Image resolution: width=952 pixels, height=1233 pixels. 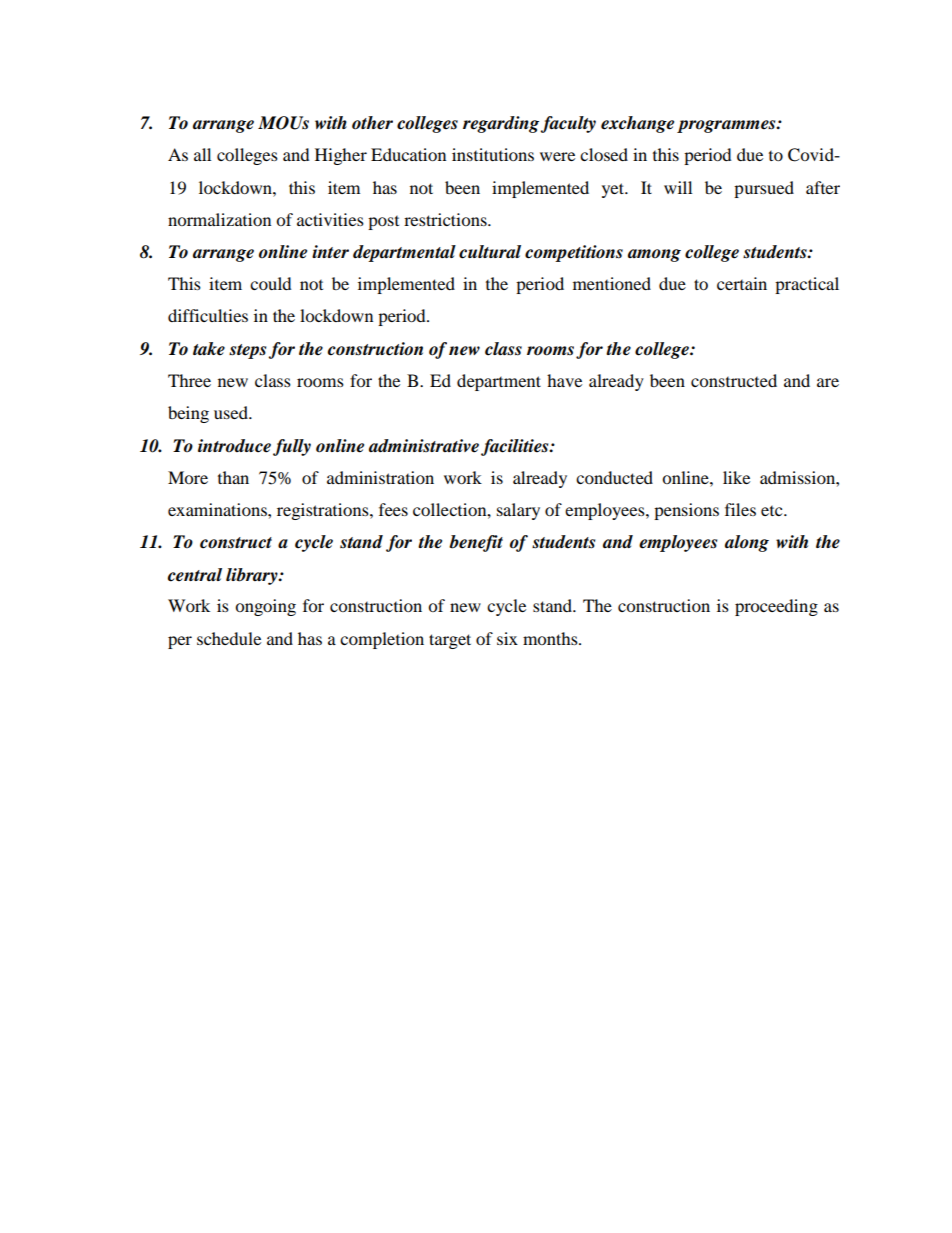 What do you see at coordinates (501, 124) in the document?
I see `regarding` at bounding box center [501, 124].
